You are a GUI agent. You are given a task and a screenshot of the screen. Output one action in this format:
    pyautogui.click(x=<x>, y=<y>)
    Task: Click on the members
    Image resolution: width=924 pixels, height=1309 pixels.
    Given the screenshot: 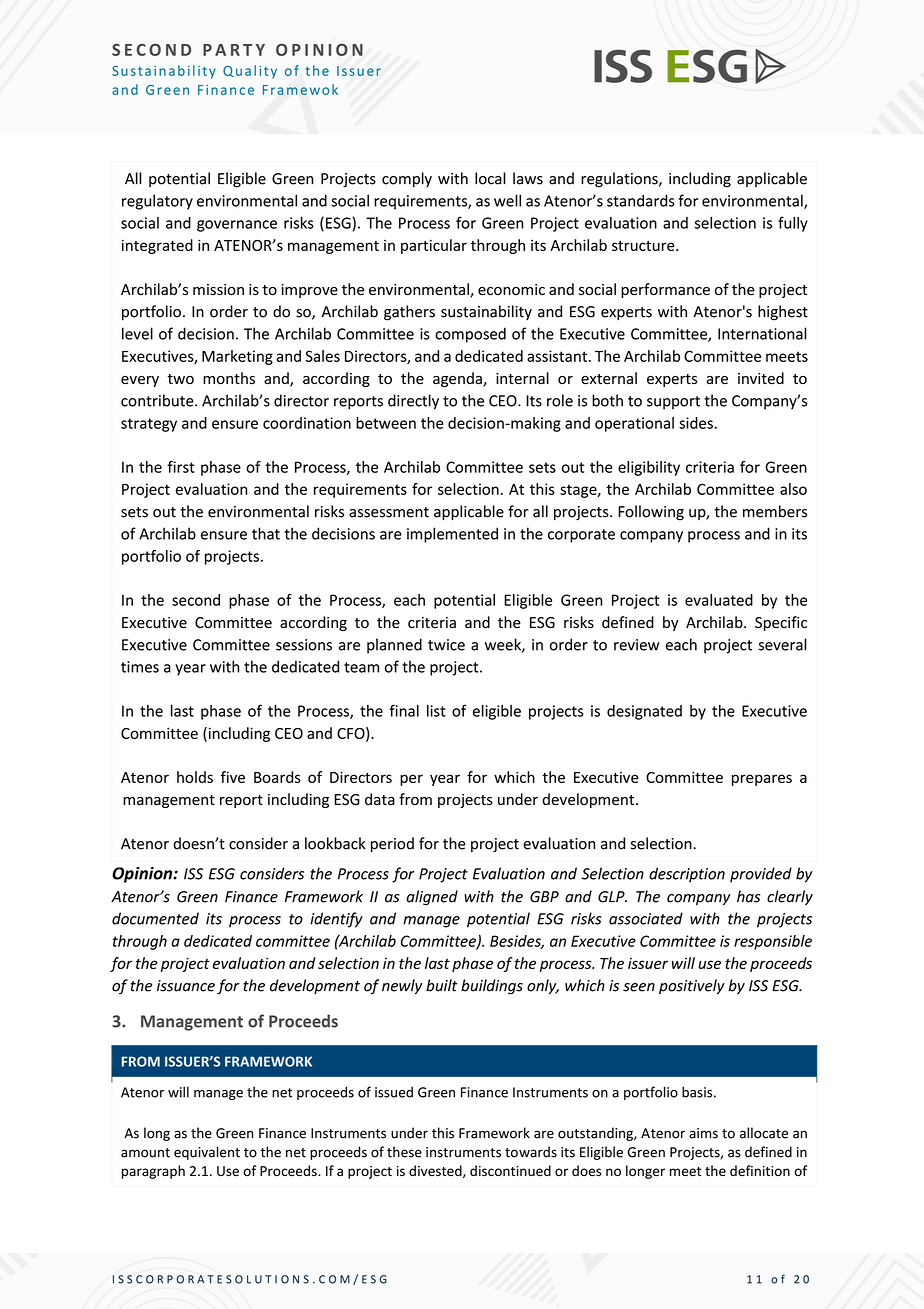 What is the action you would take?
    pyautogui.click(x=775, y=511)
